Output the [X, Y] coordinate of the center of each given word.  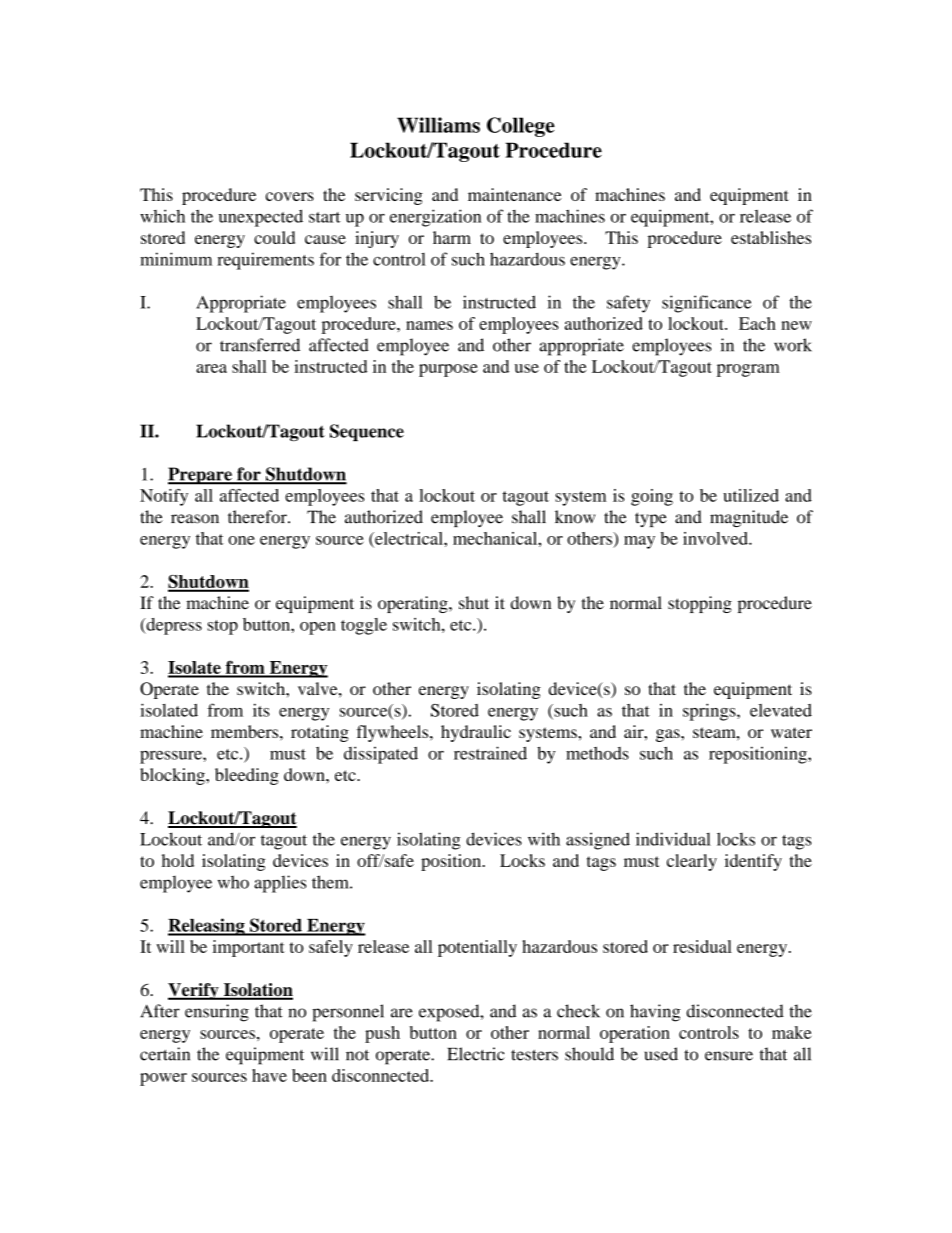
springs [710, 712]
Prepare [201, 476]
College [521, 127]
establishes [771, 237]
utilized [751, 495]
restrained [490, 753]
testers [534, 1055]
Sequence [367, 432]
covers [290, 196]
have [269, 1075]
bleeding [247, 776]
